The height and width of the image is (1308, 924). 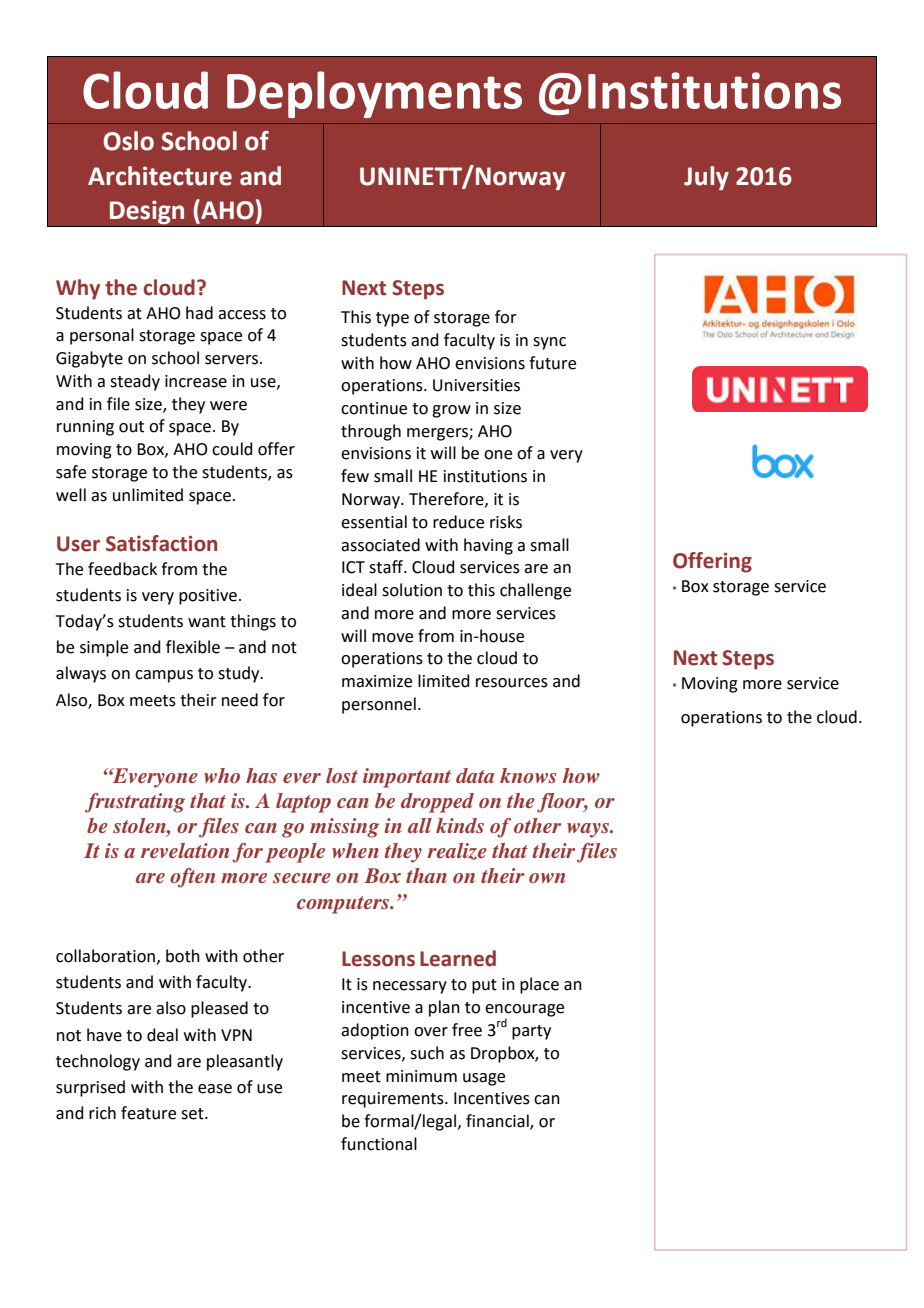 What do you see at coordinates (374, 94) in the image?
I see `Deployments` at bounding box center [374, 94].
